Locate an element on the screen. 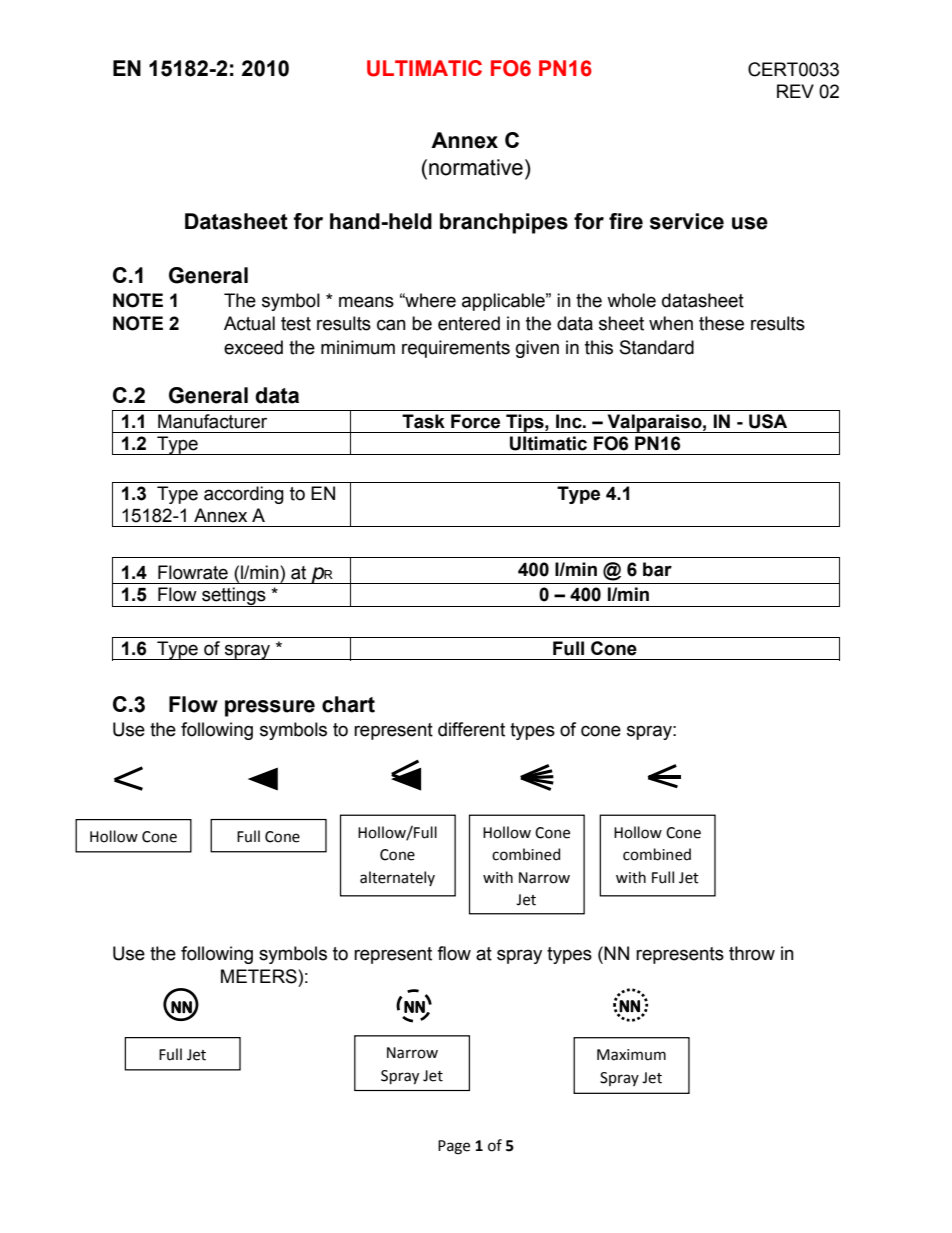 This screenshot has height=1233, width=952. METERS is located at coordinates (260, 976).
